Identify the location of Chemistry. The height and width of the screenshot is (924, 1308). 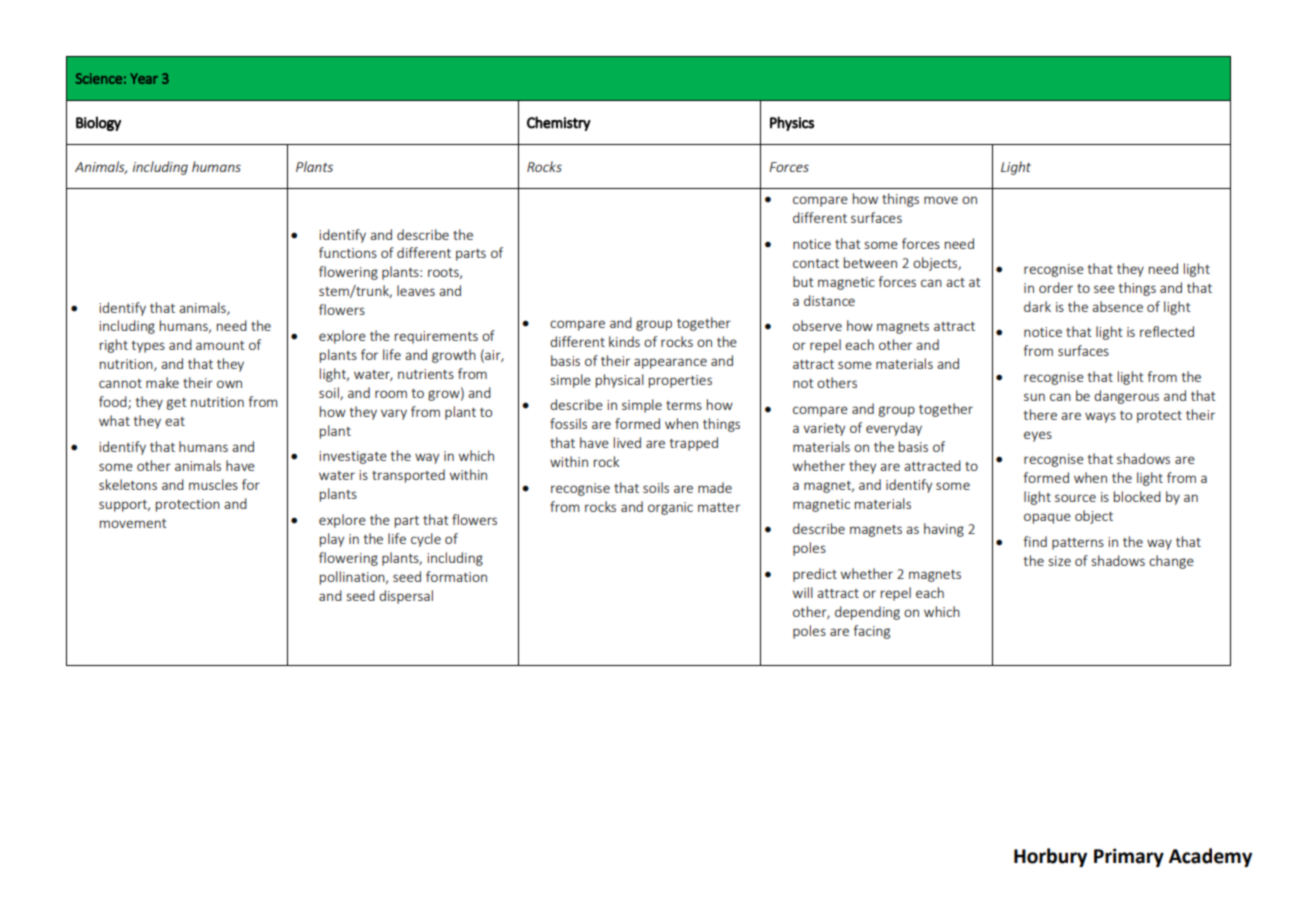
(559, 123).
